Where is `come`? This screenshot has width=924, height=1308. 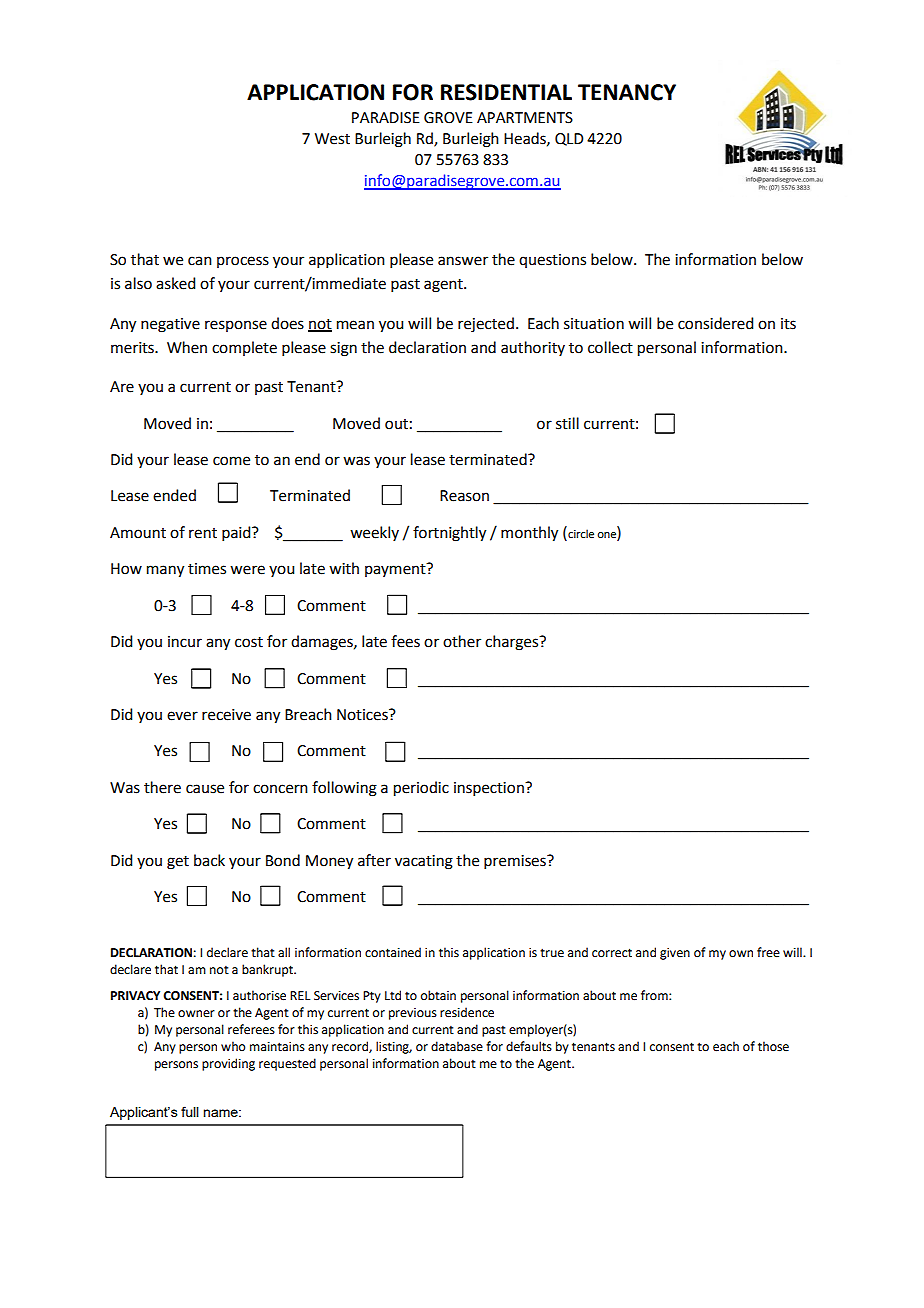
come is located at coordinates (231, 461).
